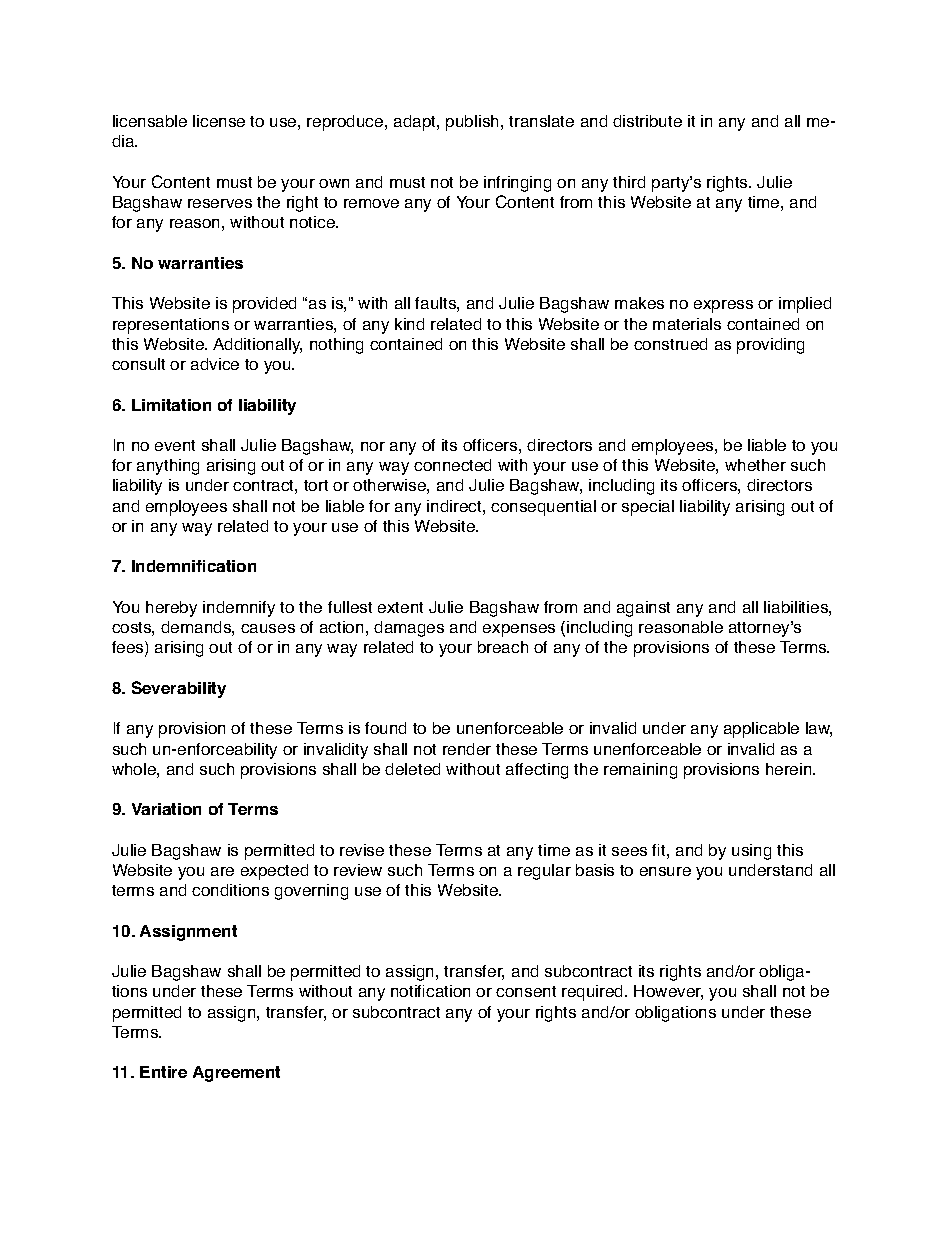  I want to click on license, so click(219, 121).
